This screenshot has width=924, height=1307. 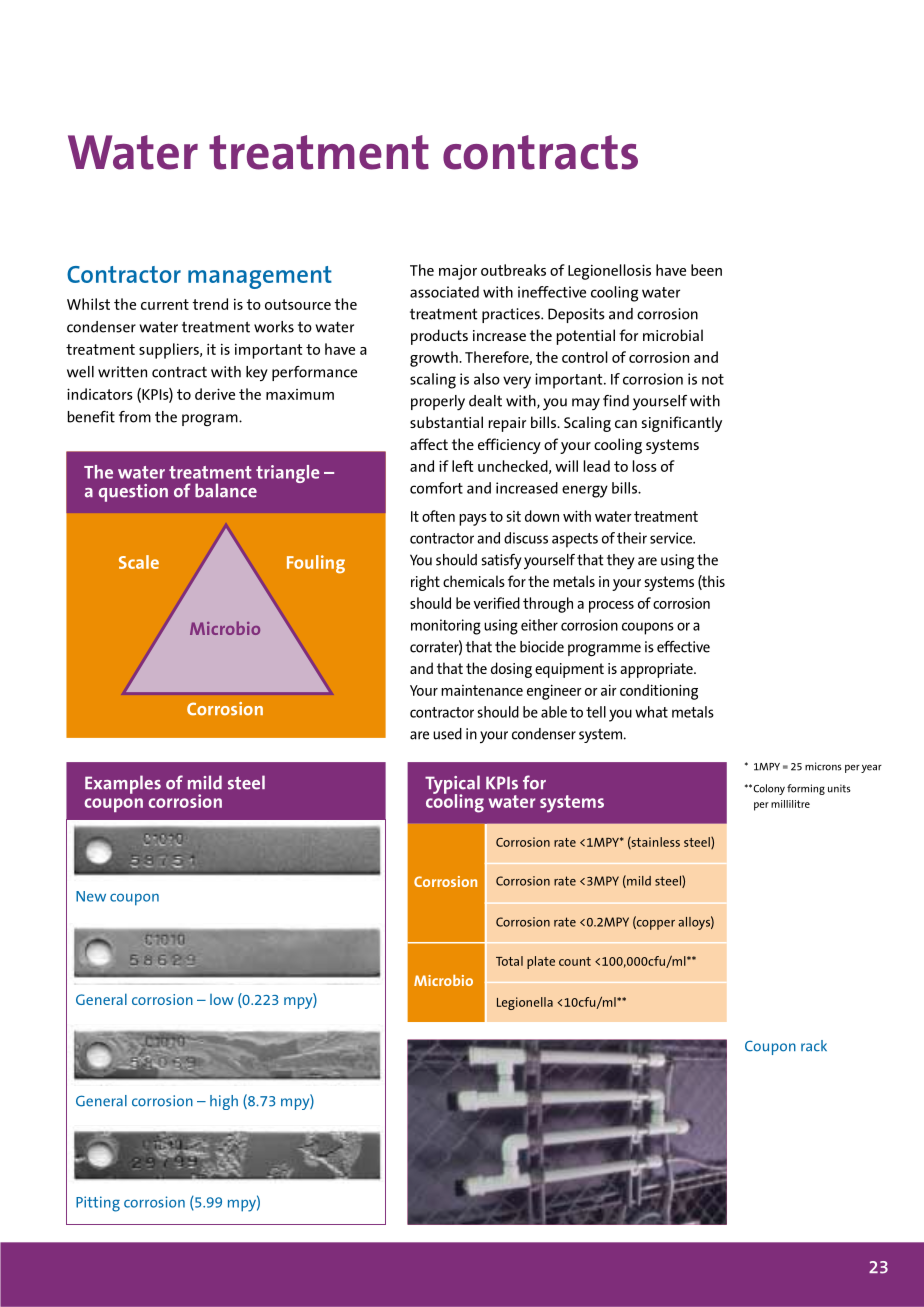 I want to click on Scale, so click(x=139, y=562).
